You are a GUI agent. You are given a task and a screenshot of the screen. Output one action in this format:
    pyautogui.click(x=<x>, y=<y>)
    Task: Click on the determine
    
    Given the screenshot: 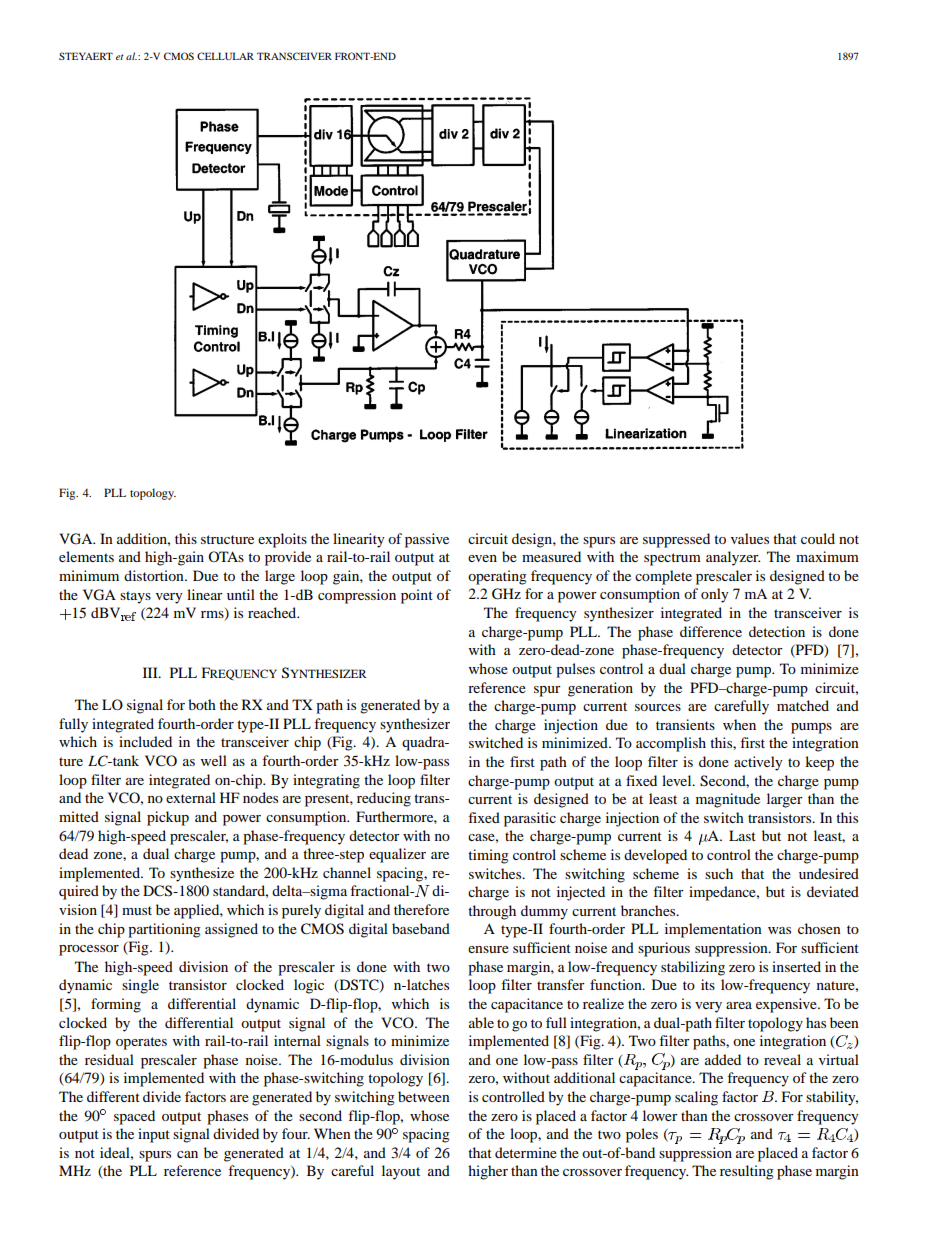 What is the action you would take?
    pyautogui.click(x=526, y=1152)
